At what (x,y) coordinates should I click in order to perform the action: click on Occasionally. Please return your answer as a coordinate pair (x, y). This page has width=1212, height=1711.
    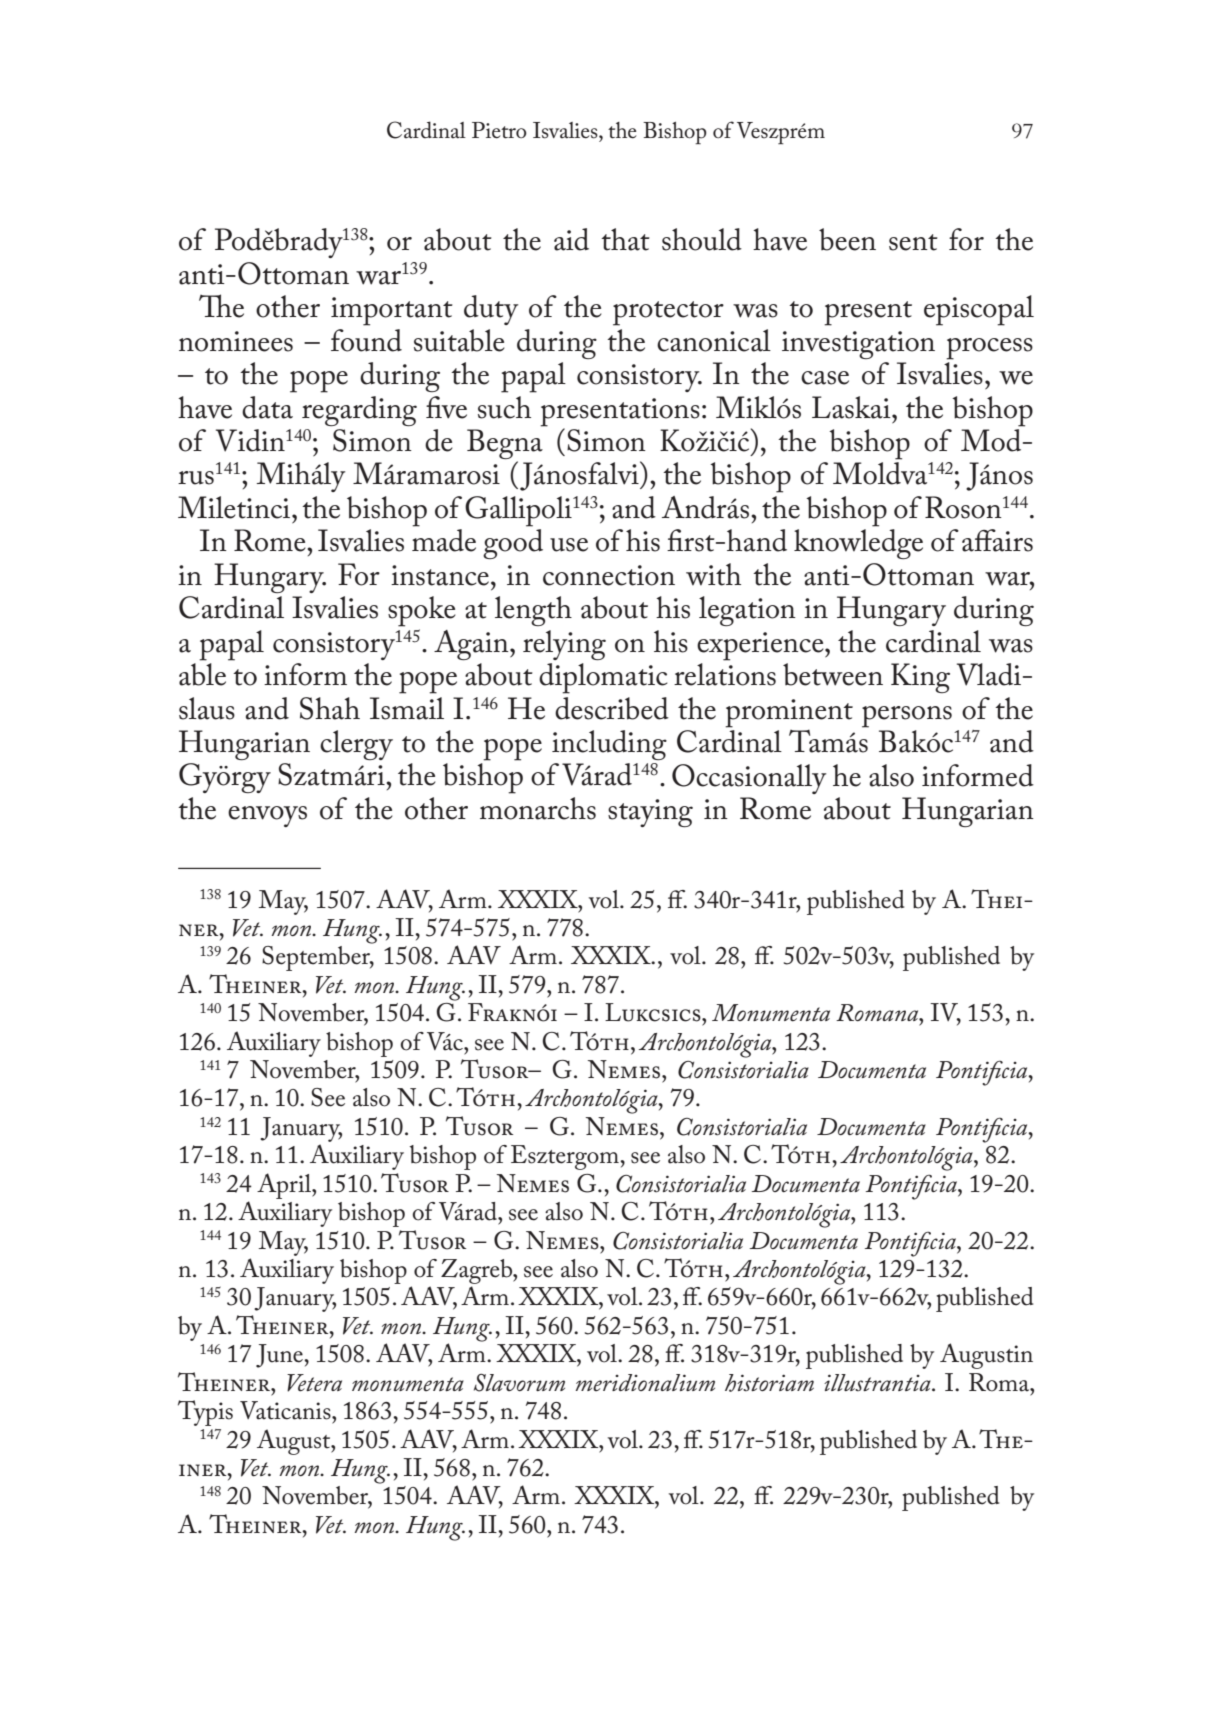
    Looking at the image, I should click on (749, 779).
